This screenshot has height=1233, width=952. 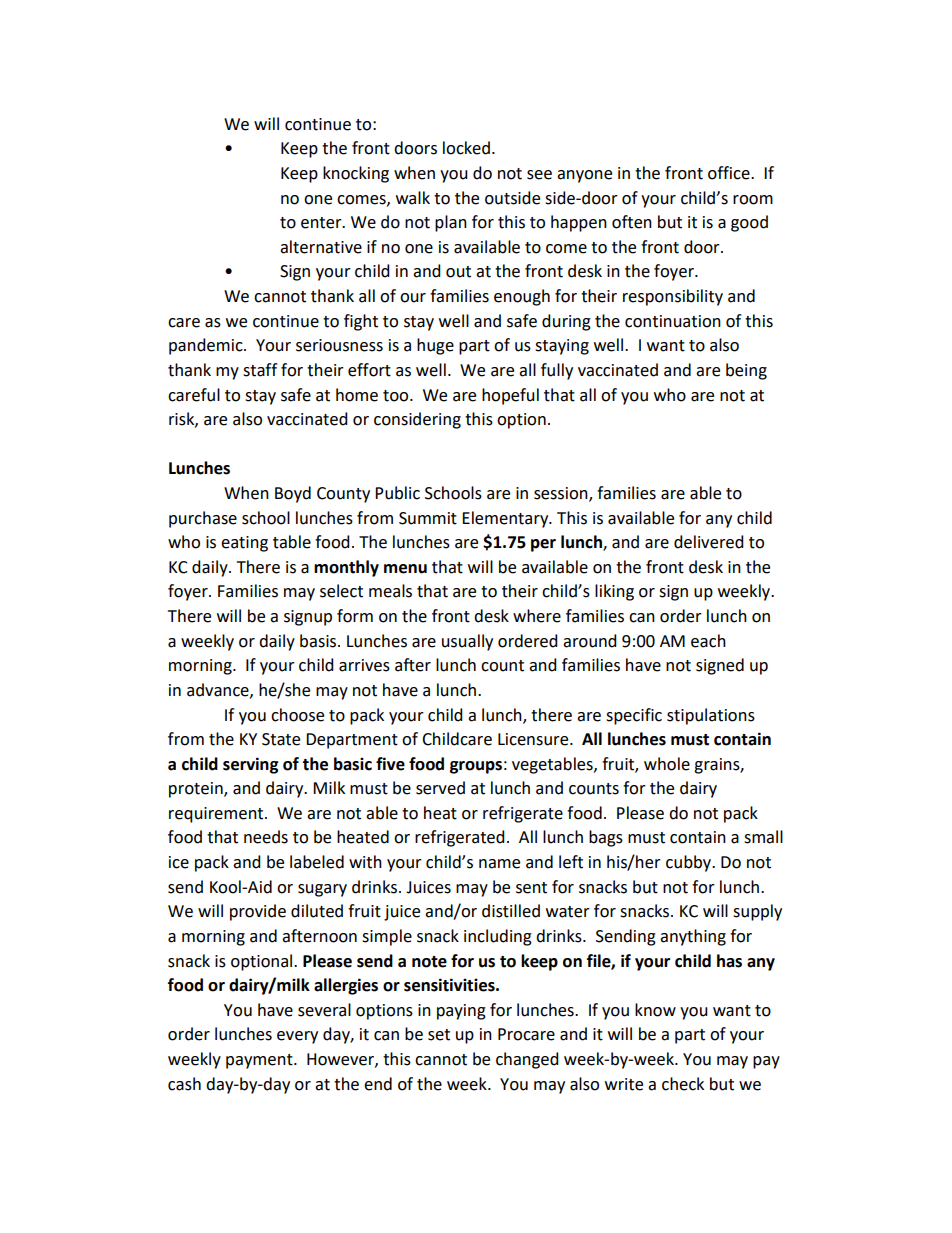 I want to click on Elementary, so click(x=506, y=519).
